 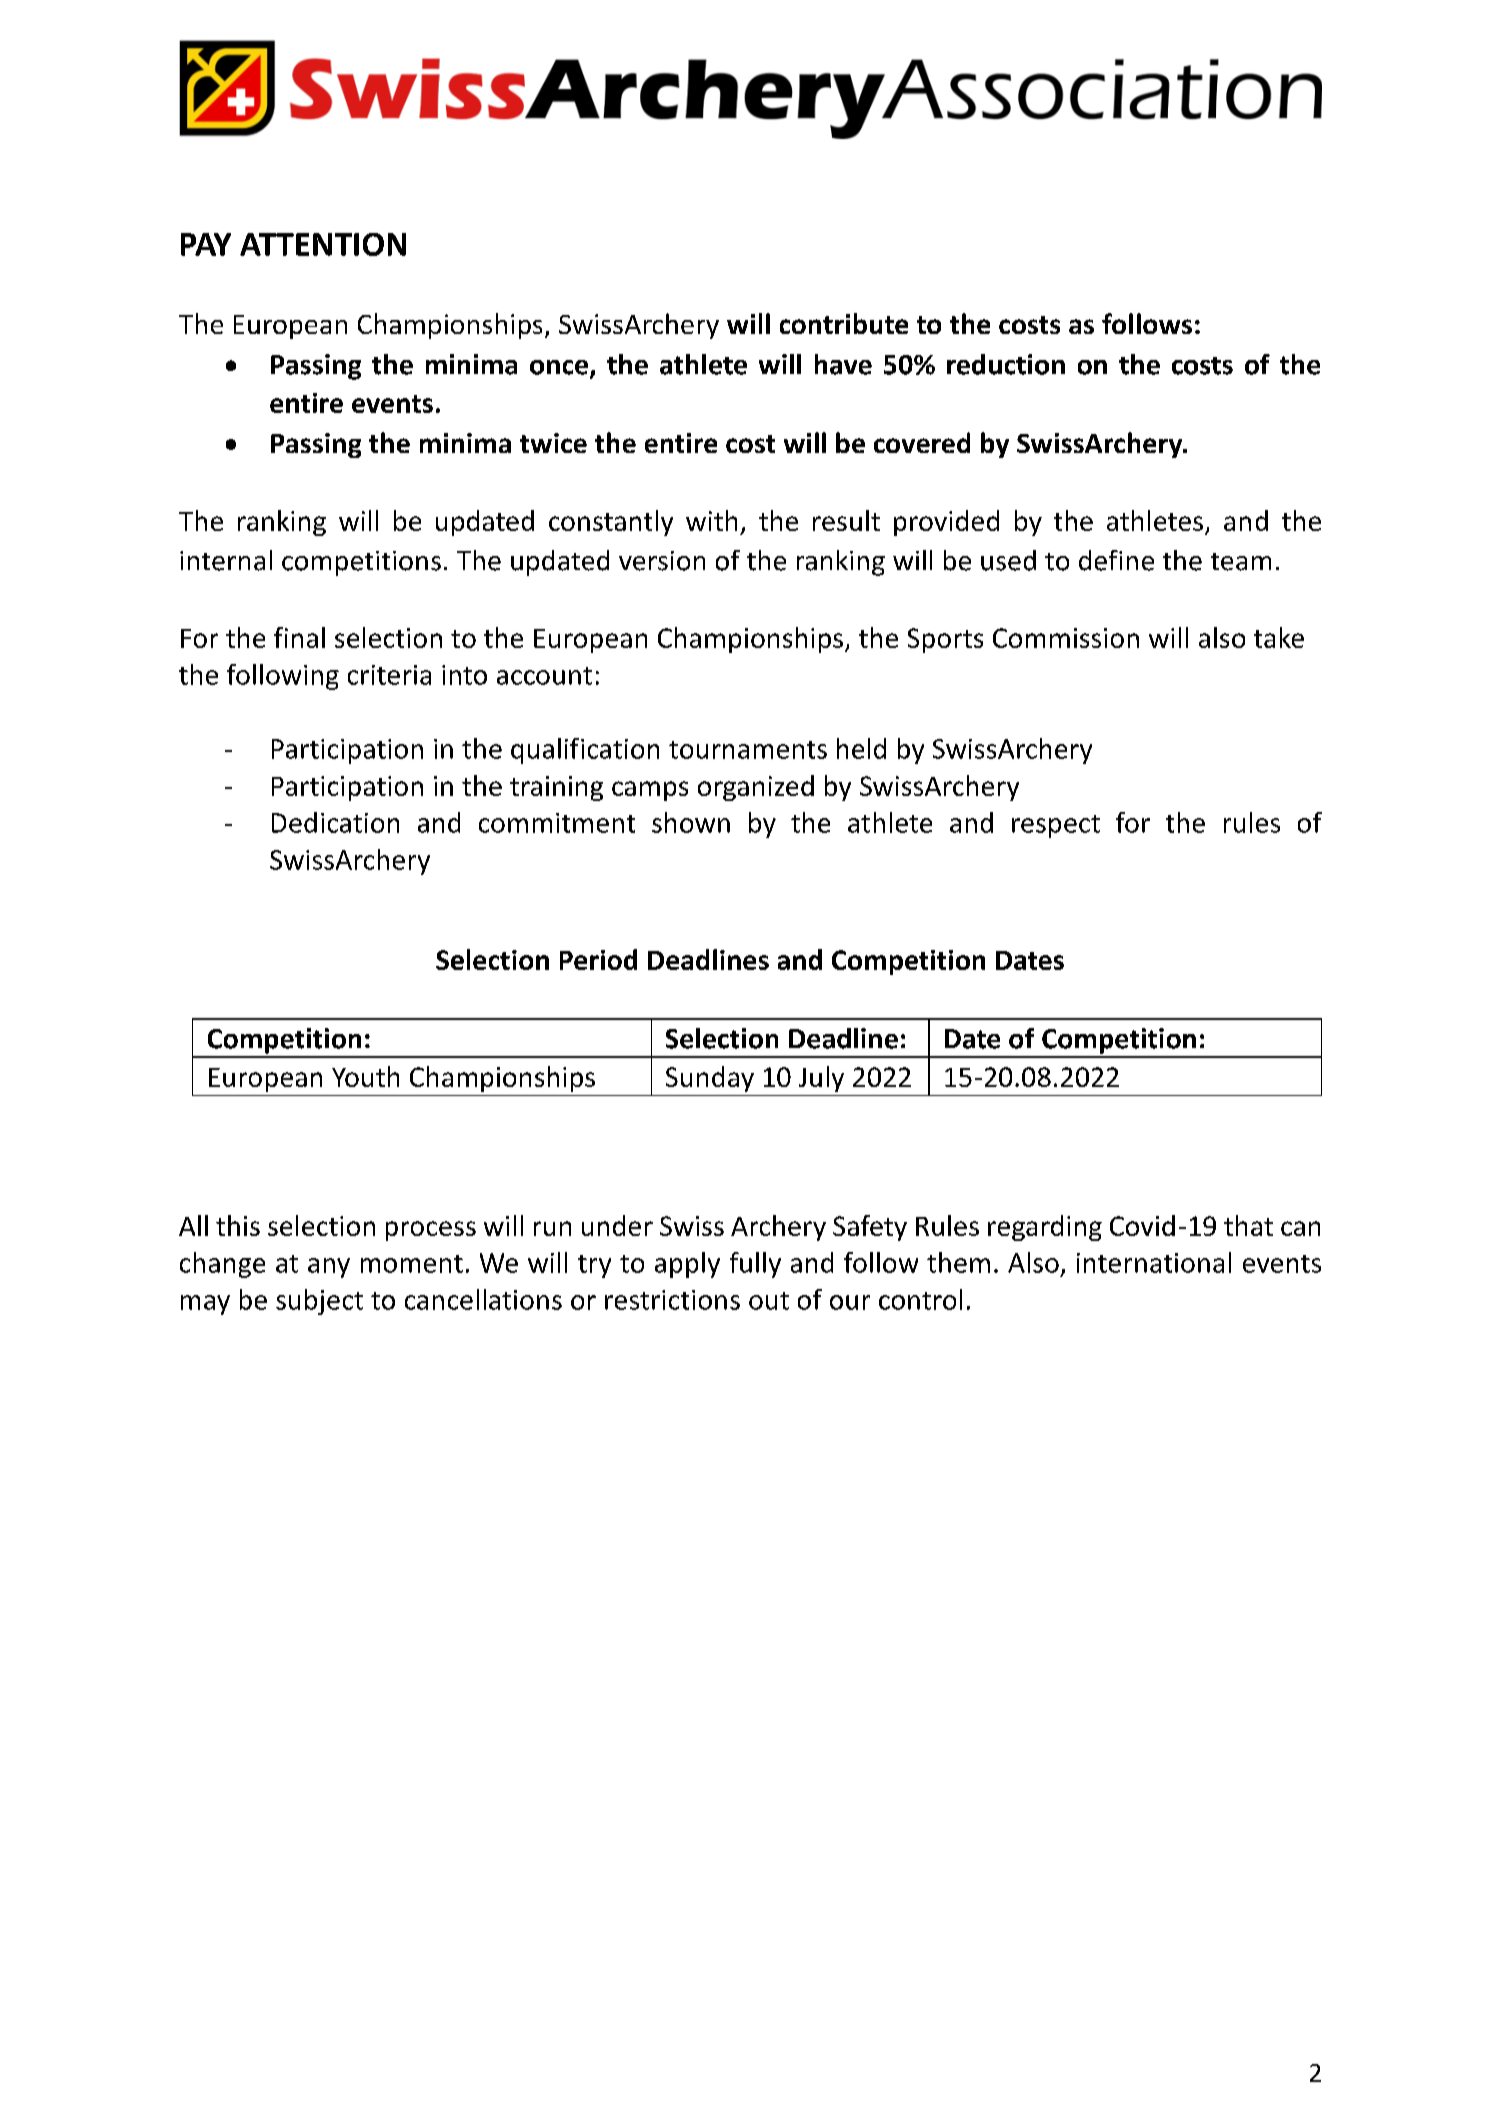 I want to click on Youth, so click(x=365, y=1076).
